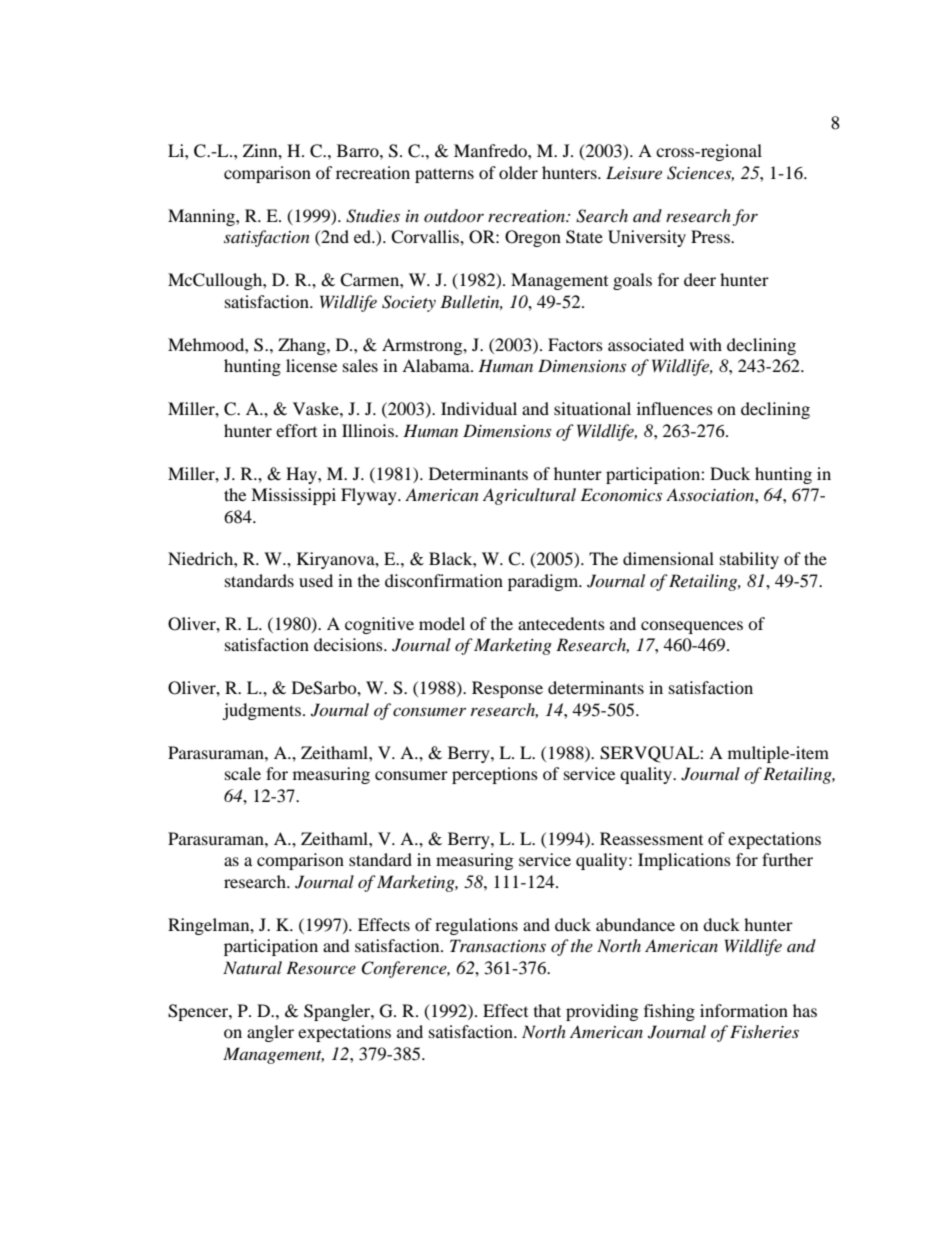 The height and width of the document is (1233, 952). I want to click on that, so click(547, 1010).
